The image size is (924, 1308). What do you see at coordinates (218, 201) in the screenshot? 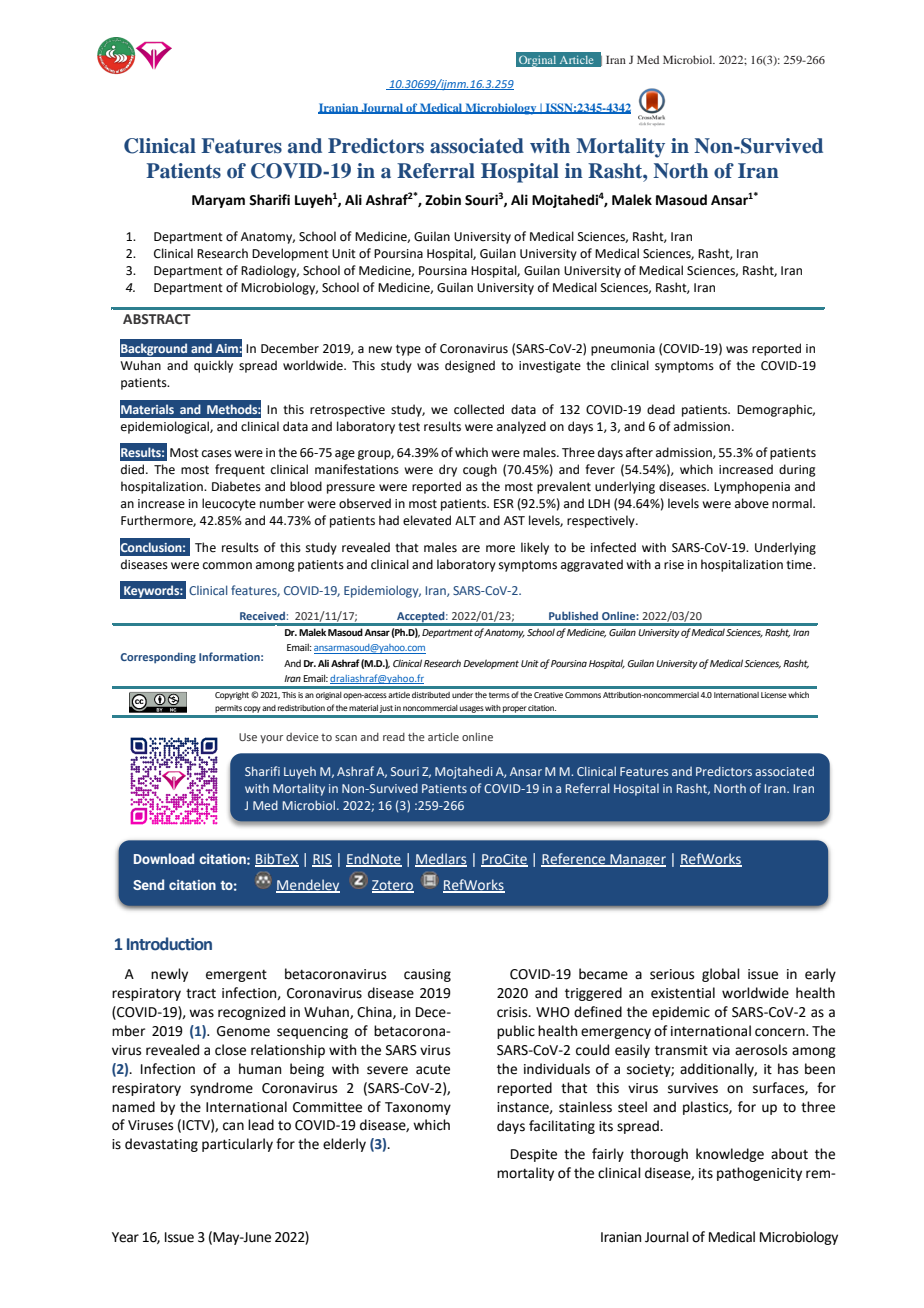
I see `Maryam` at bounding box center [218, 201].
